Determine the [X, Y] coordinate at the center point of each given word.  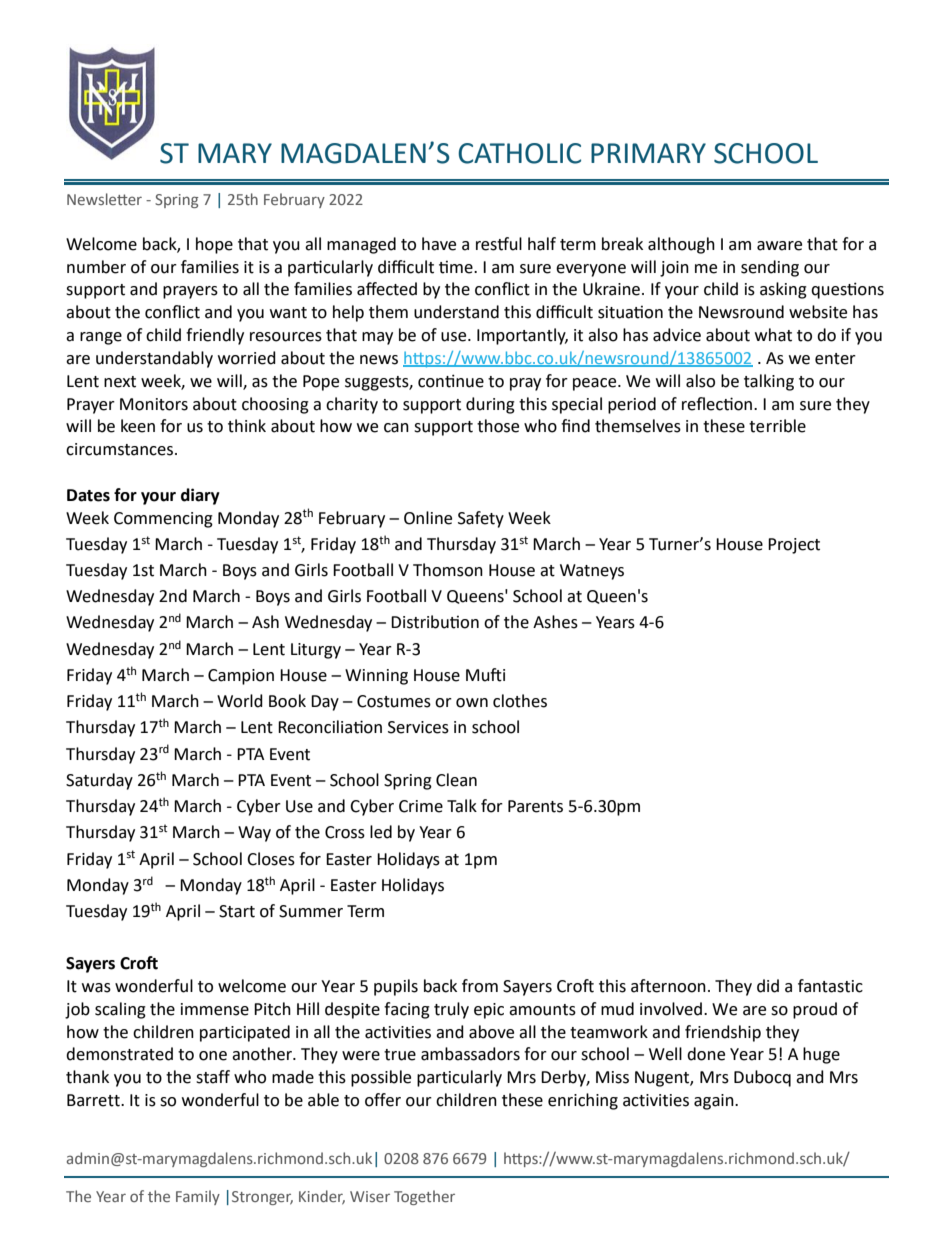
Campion [241, 677]
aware [779, 246]
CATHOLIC [519, 153]
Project [794, 546]
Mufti [485, 675]
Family [198, 1197]
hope [214, 245]
